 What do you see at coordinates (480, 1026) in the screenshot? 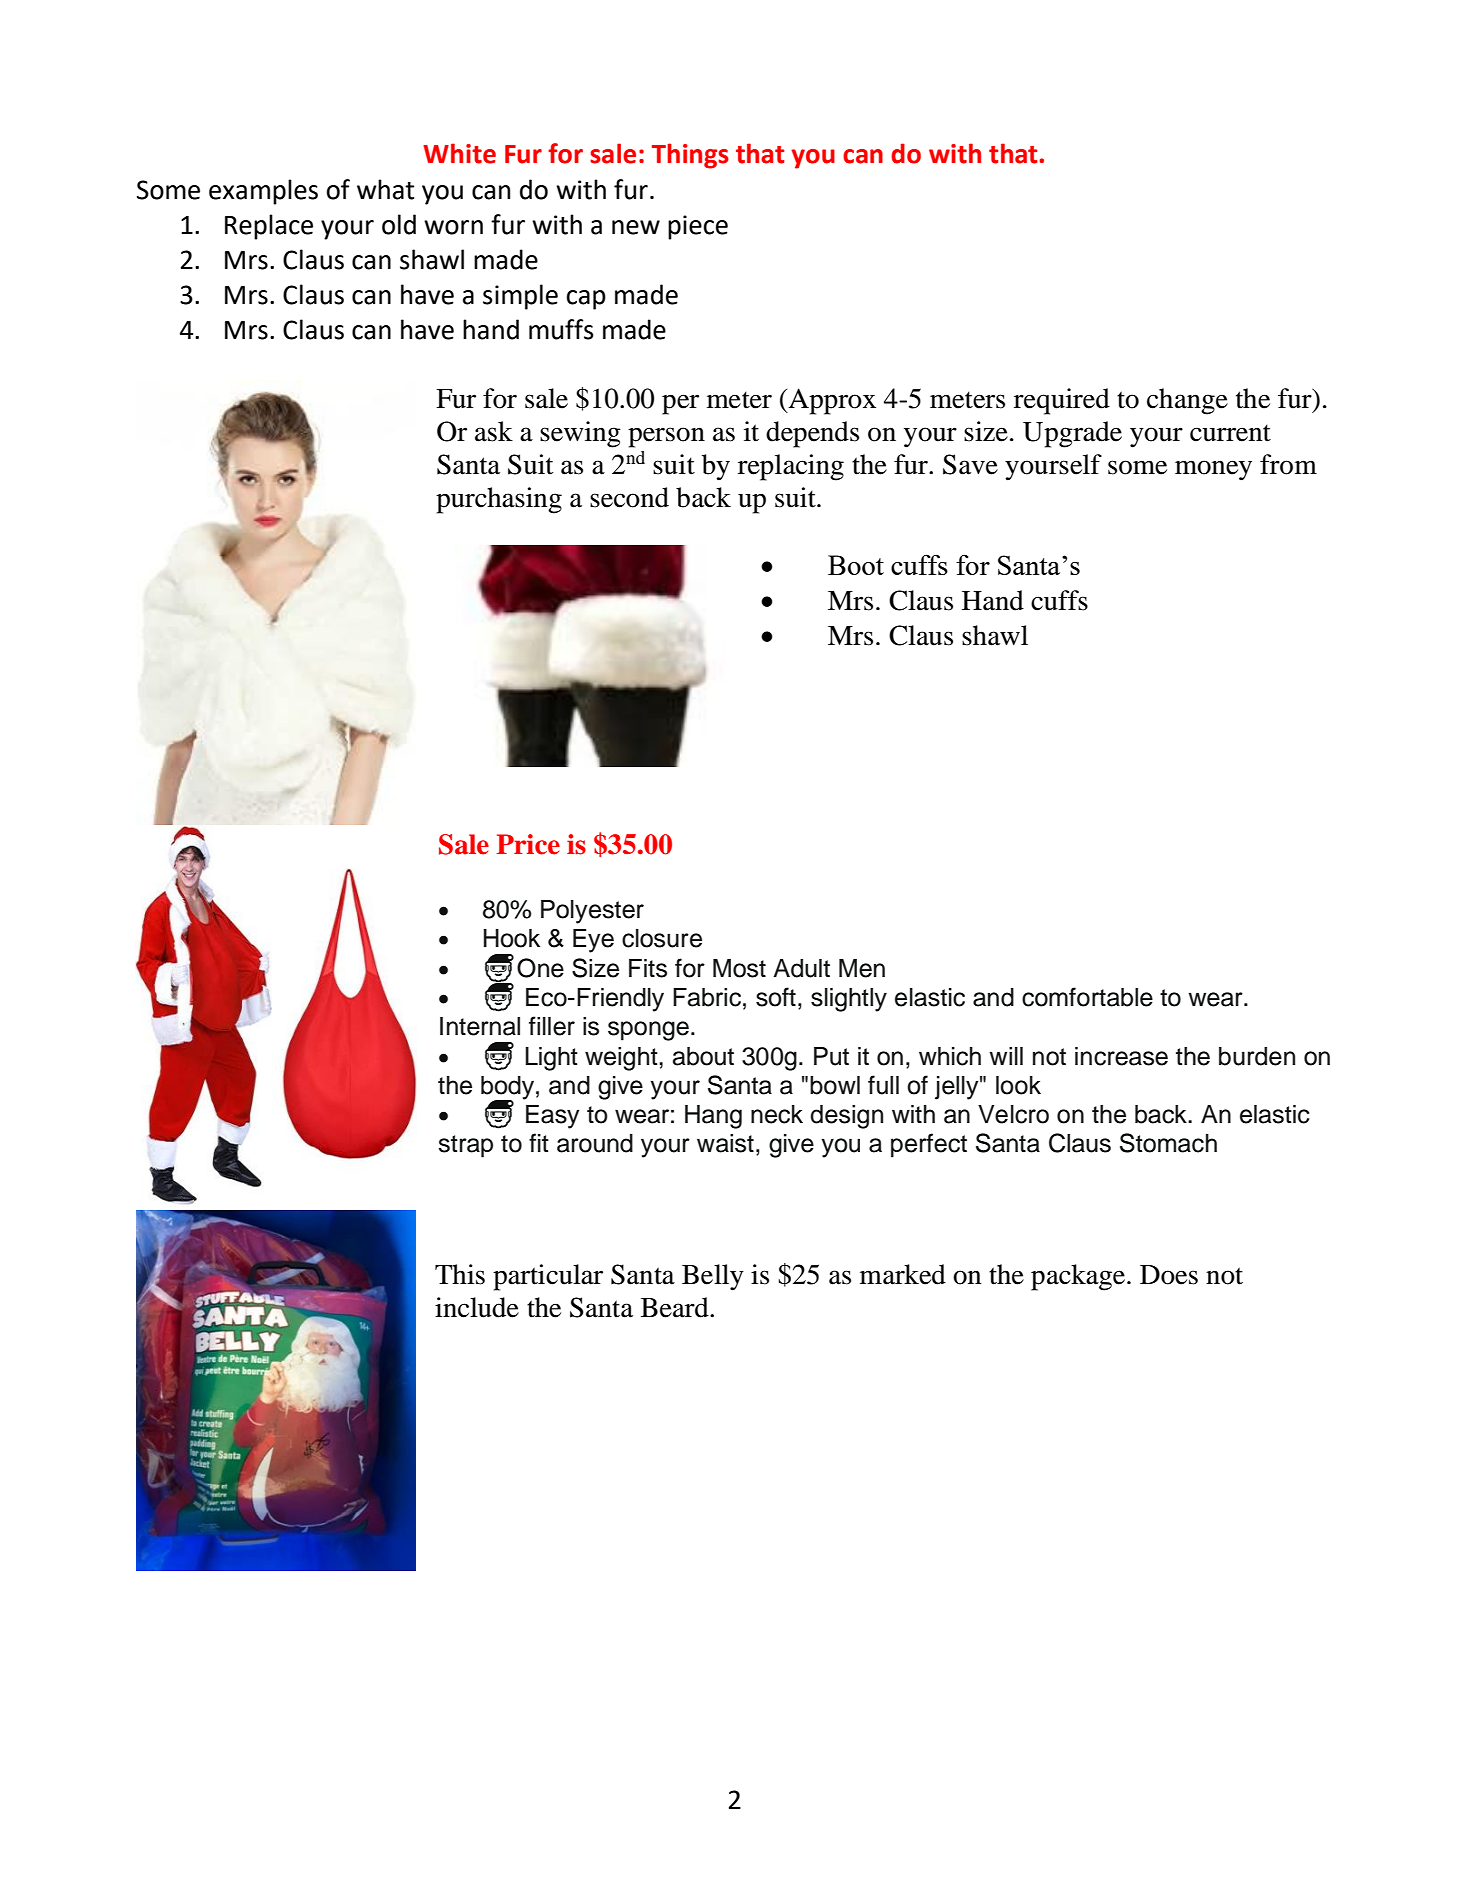
I see `Internal` at bounding box center [480, 1026].
